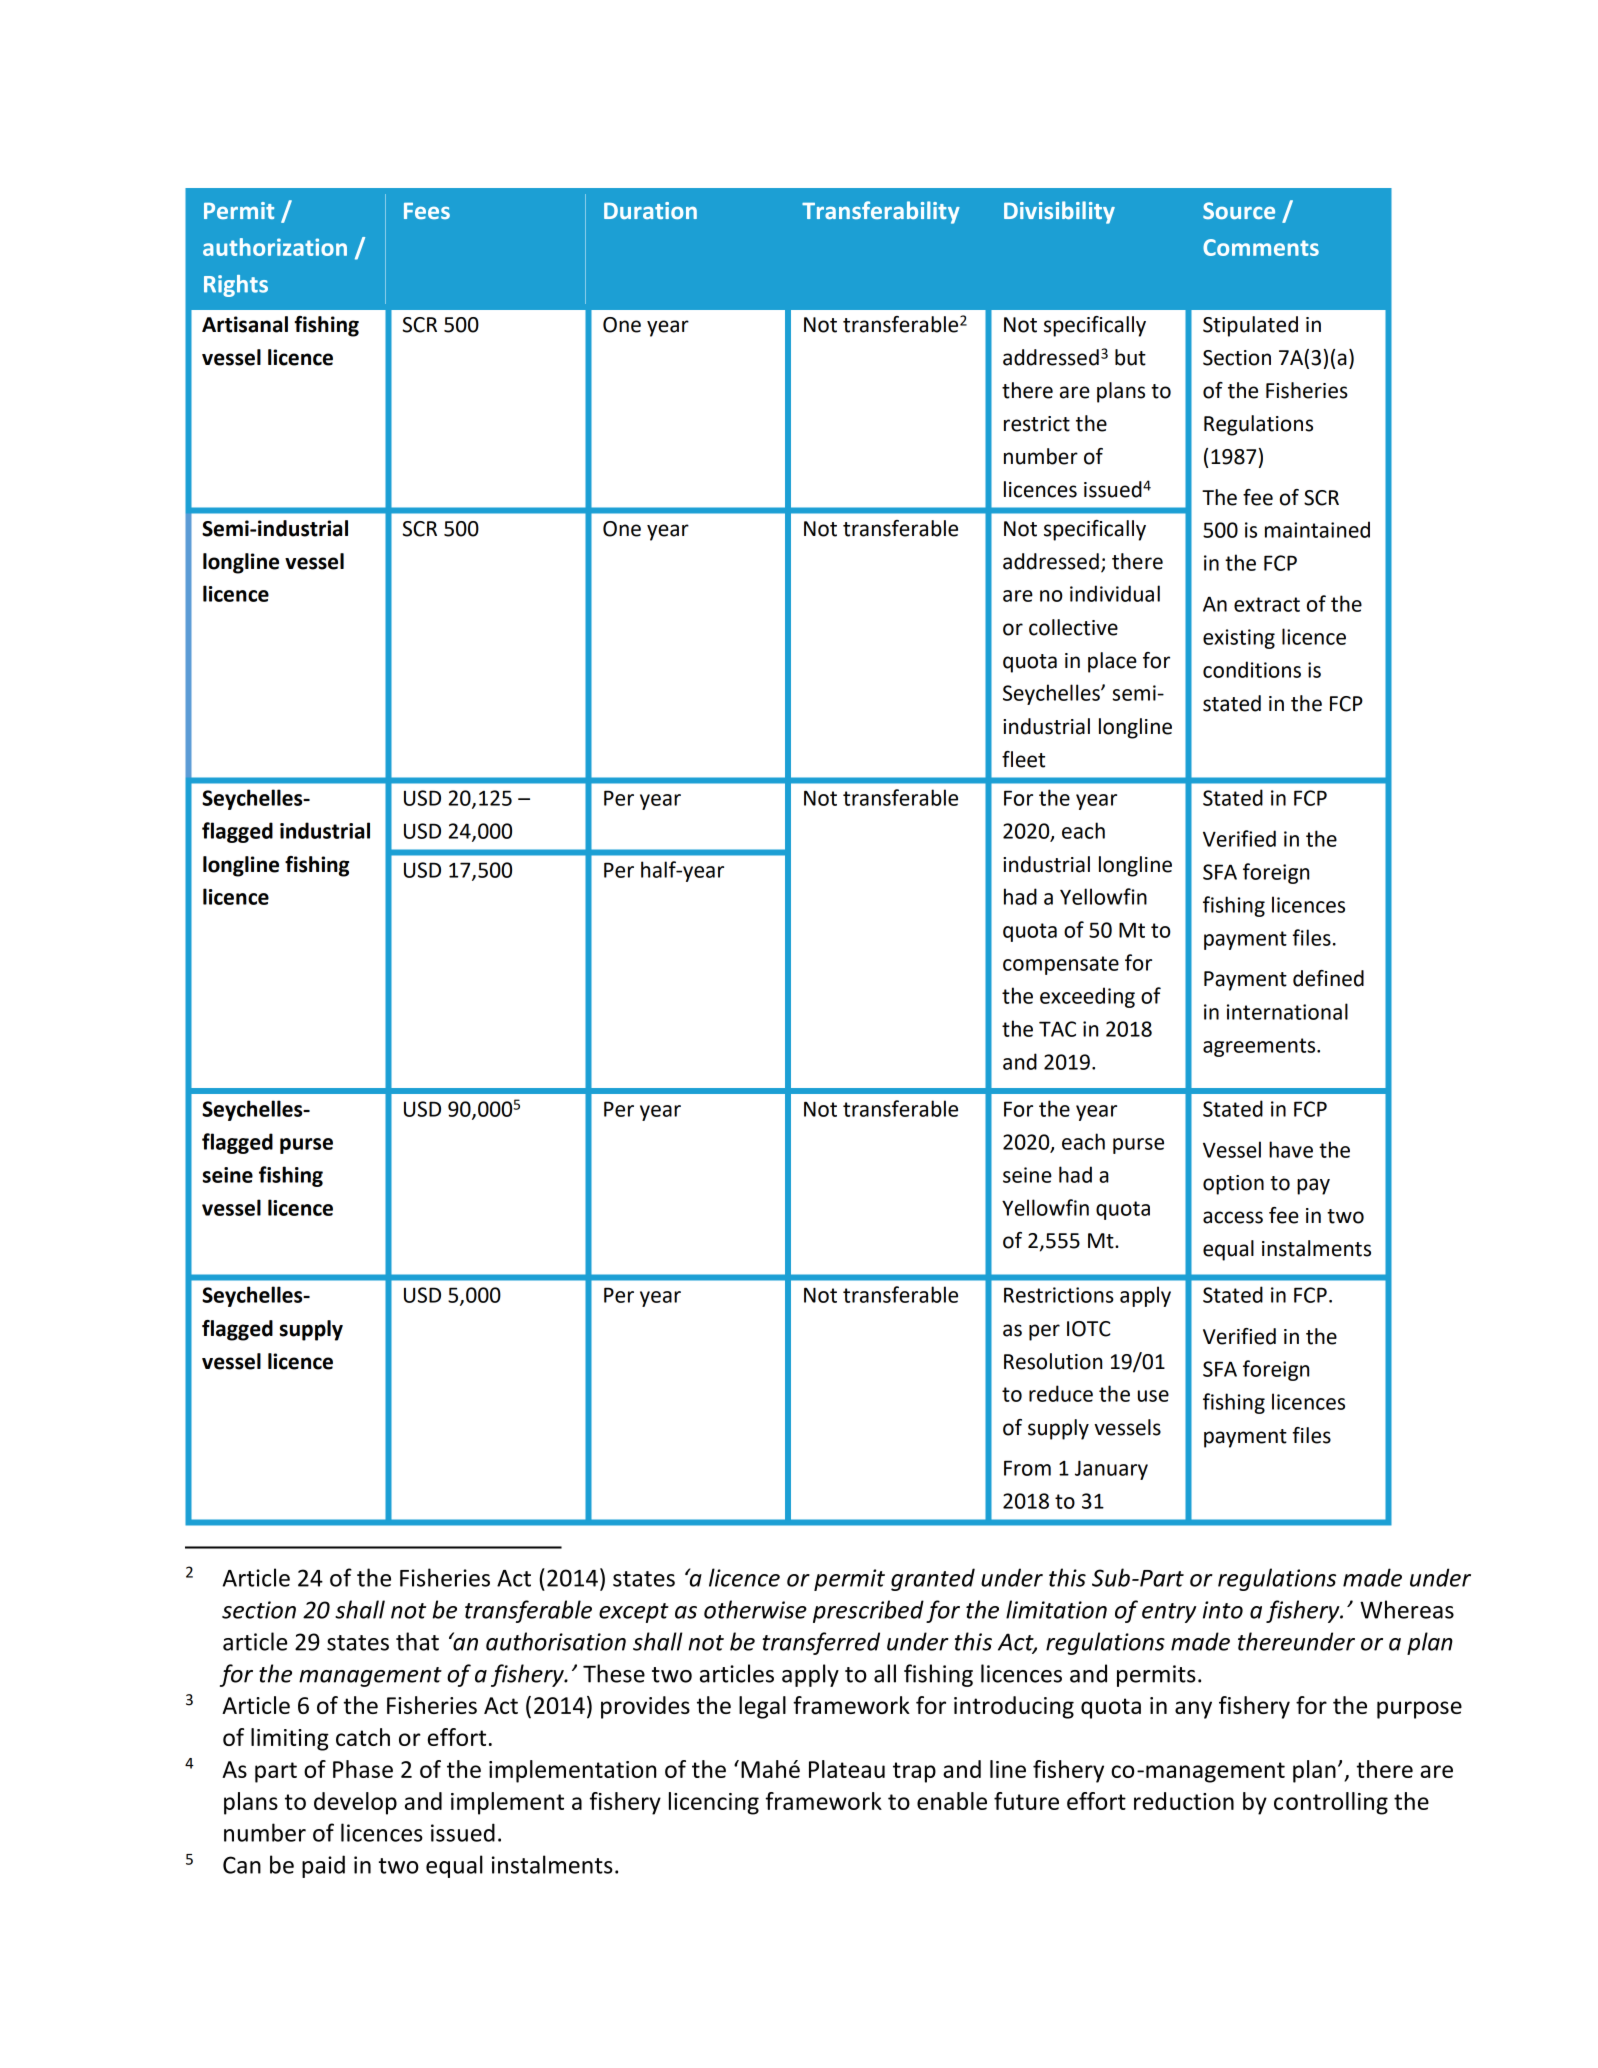  What do you see at coordinates (355, 1803) in the page?
I see `develop` at bounding box center [355, 1803].
